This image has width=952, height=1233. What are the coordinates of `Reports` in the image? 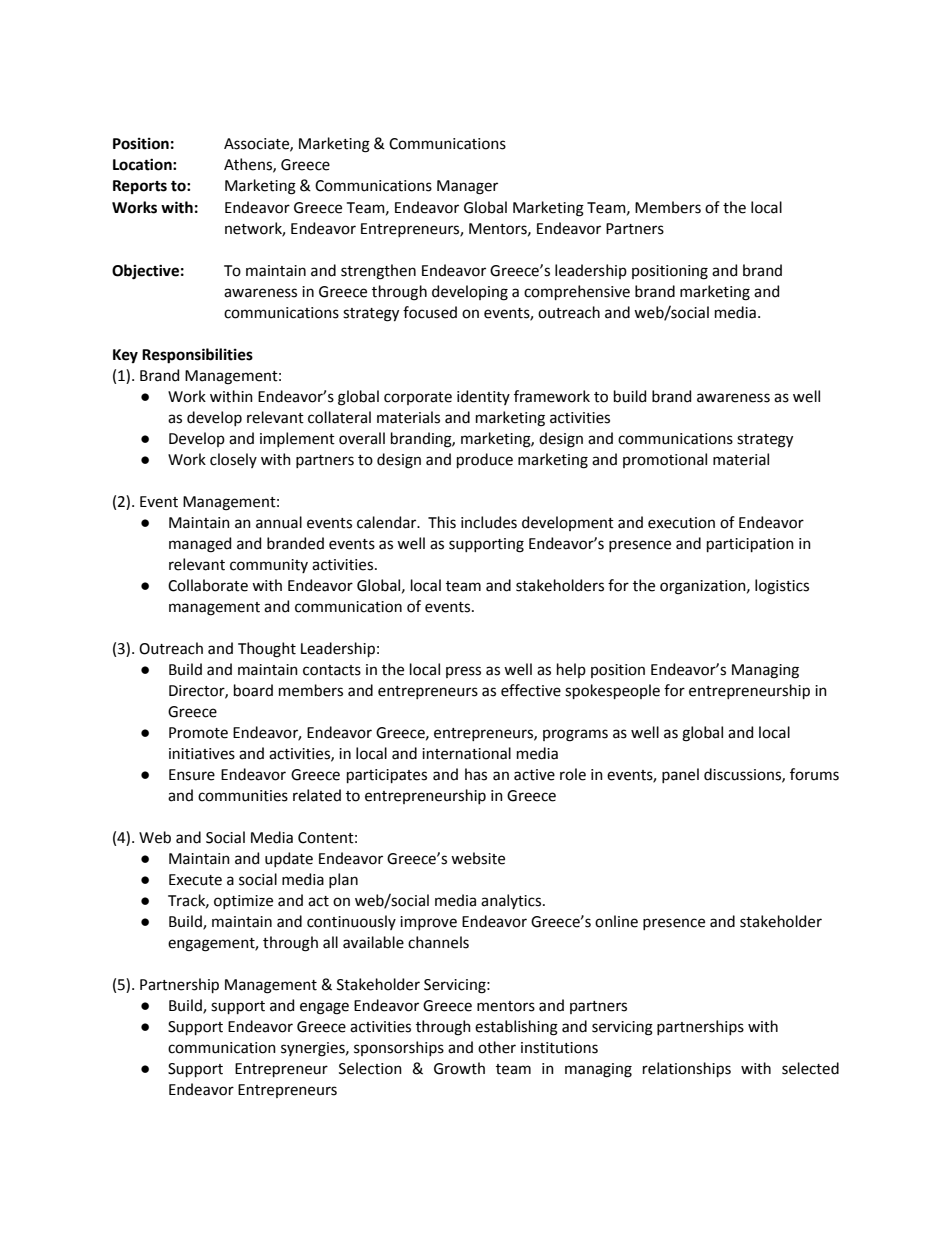 It's located at (140, 187).
